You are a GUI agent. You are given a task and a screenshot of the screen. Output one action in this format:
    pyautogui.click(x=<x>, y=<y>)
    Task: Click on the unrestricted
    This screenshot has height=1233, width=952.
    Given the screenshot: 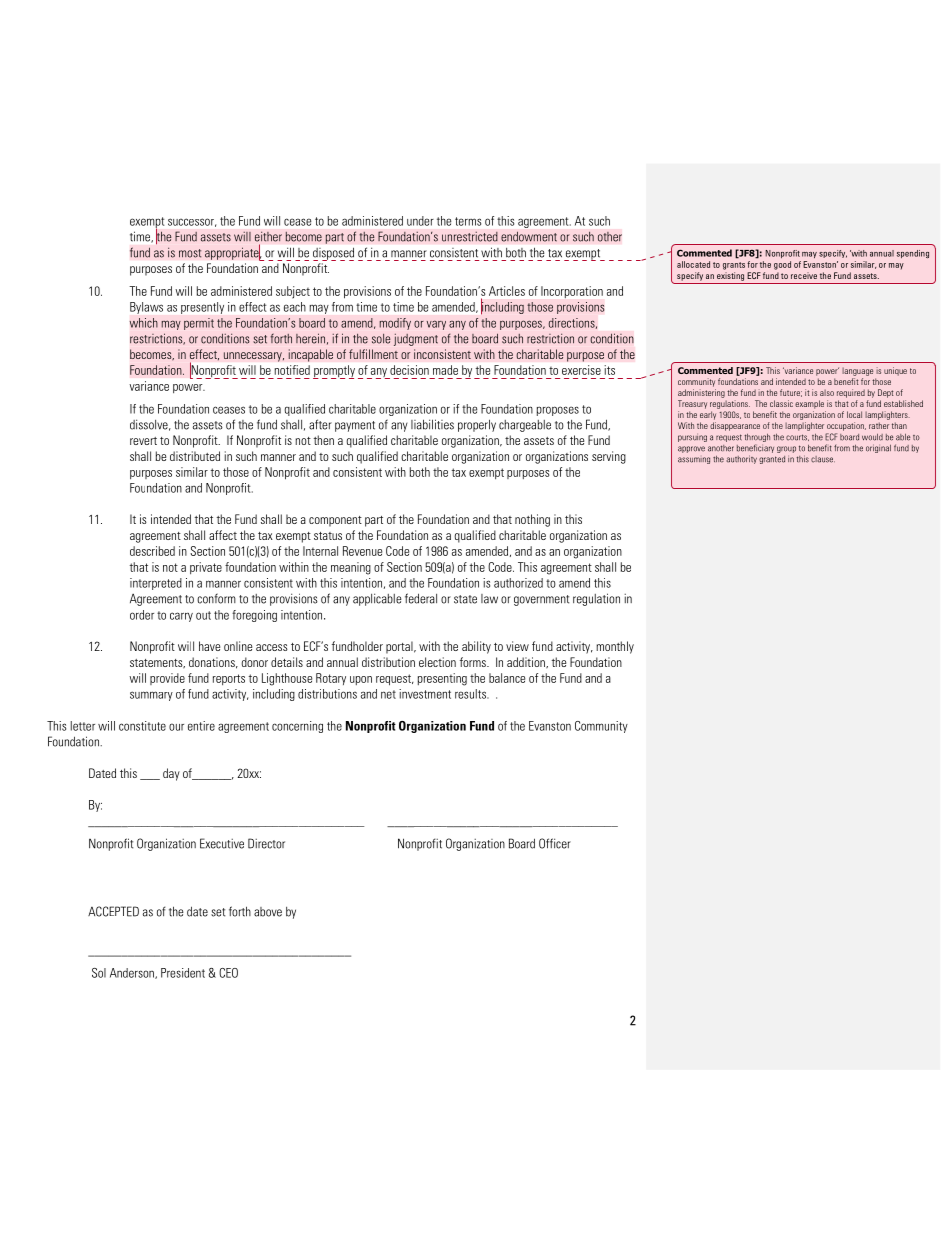 What is the action you would take?
    pyautogui.click(x=470, y=236)
